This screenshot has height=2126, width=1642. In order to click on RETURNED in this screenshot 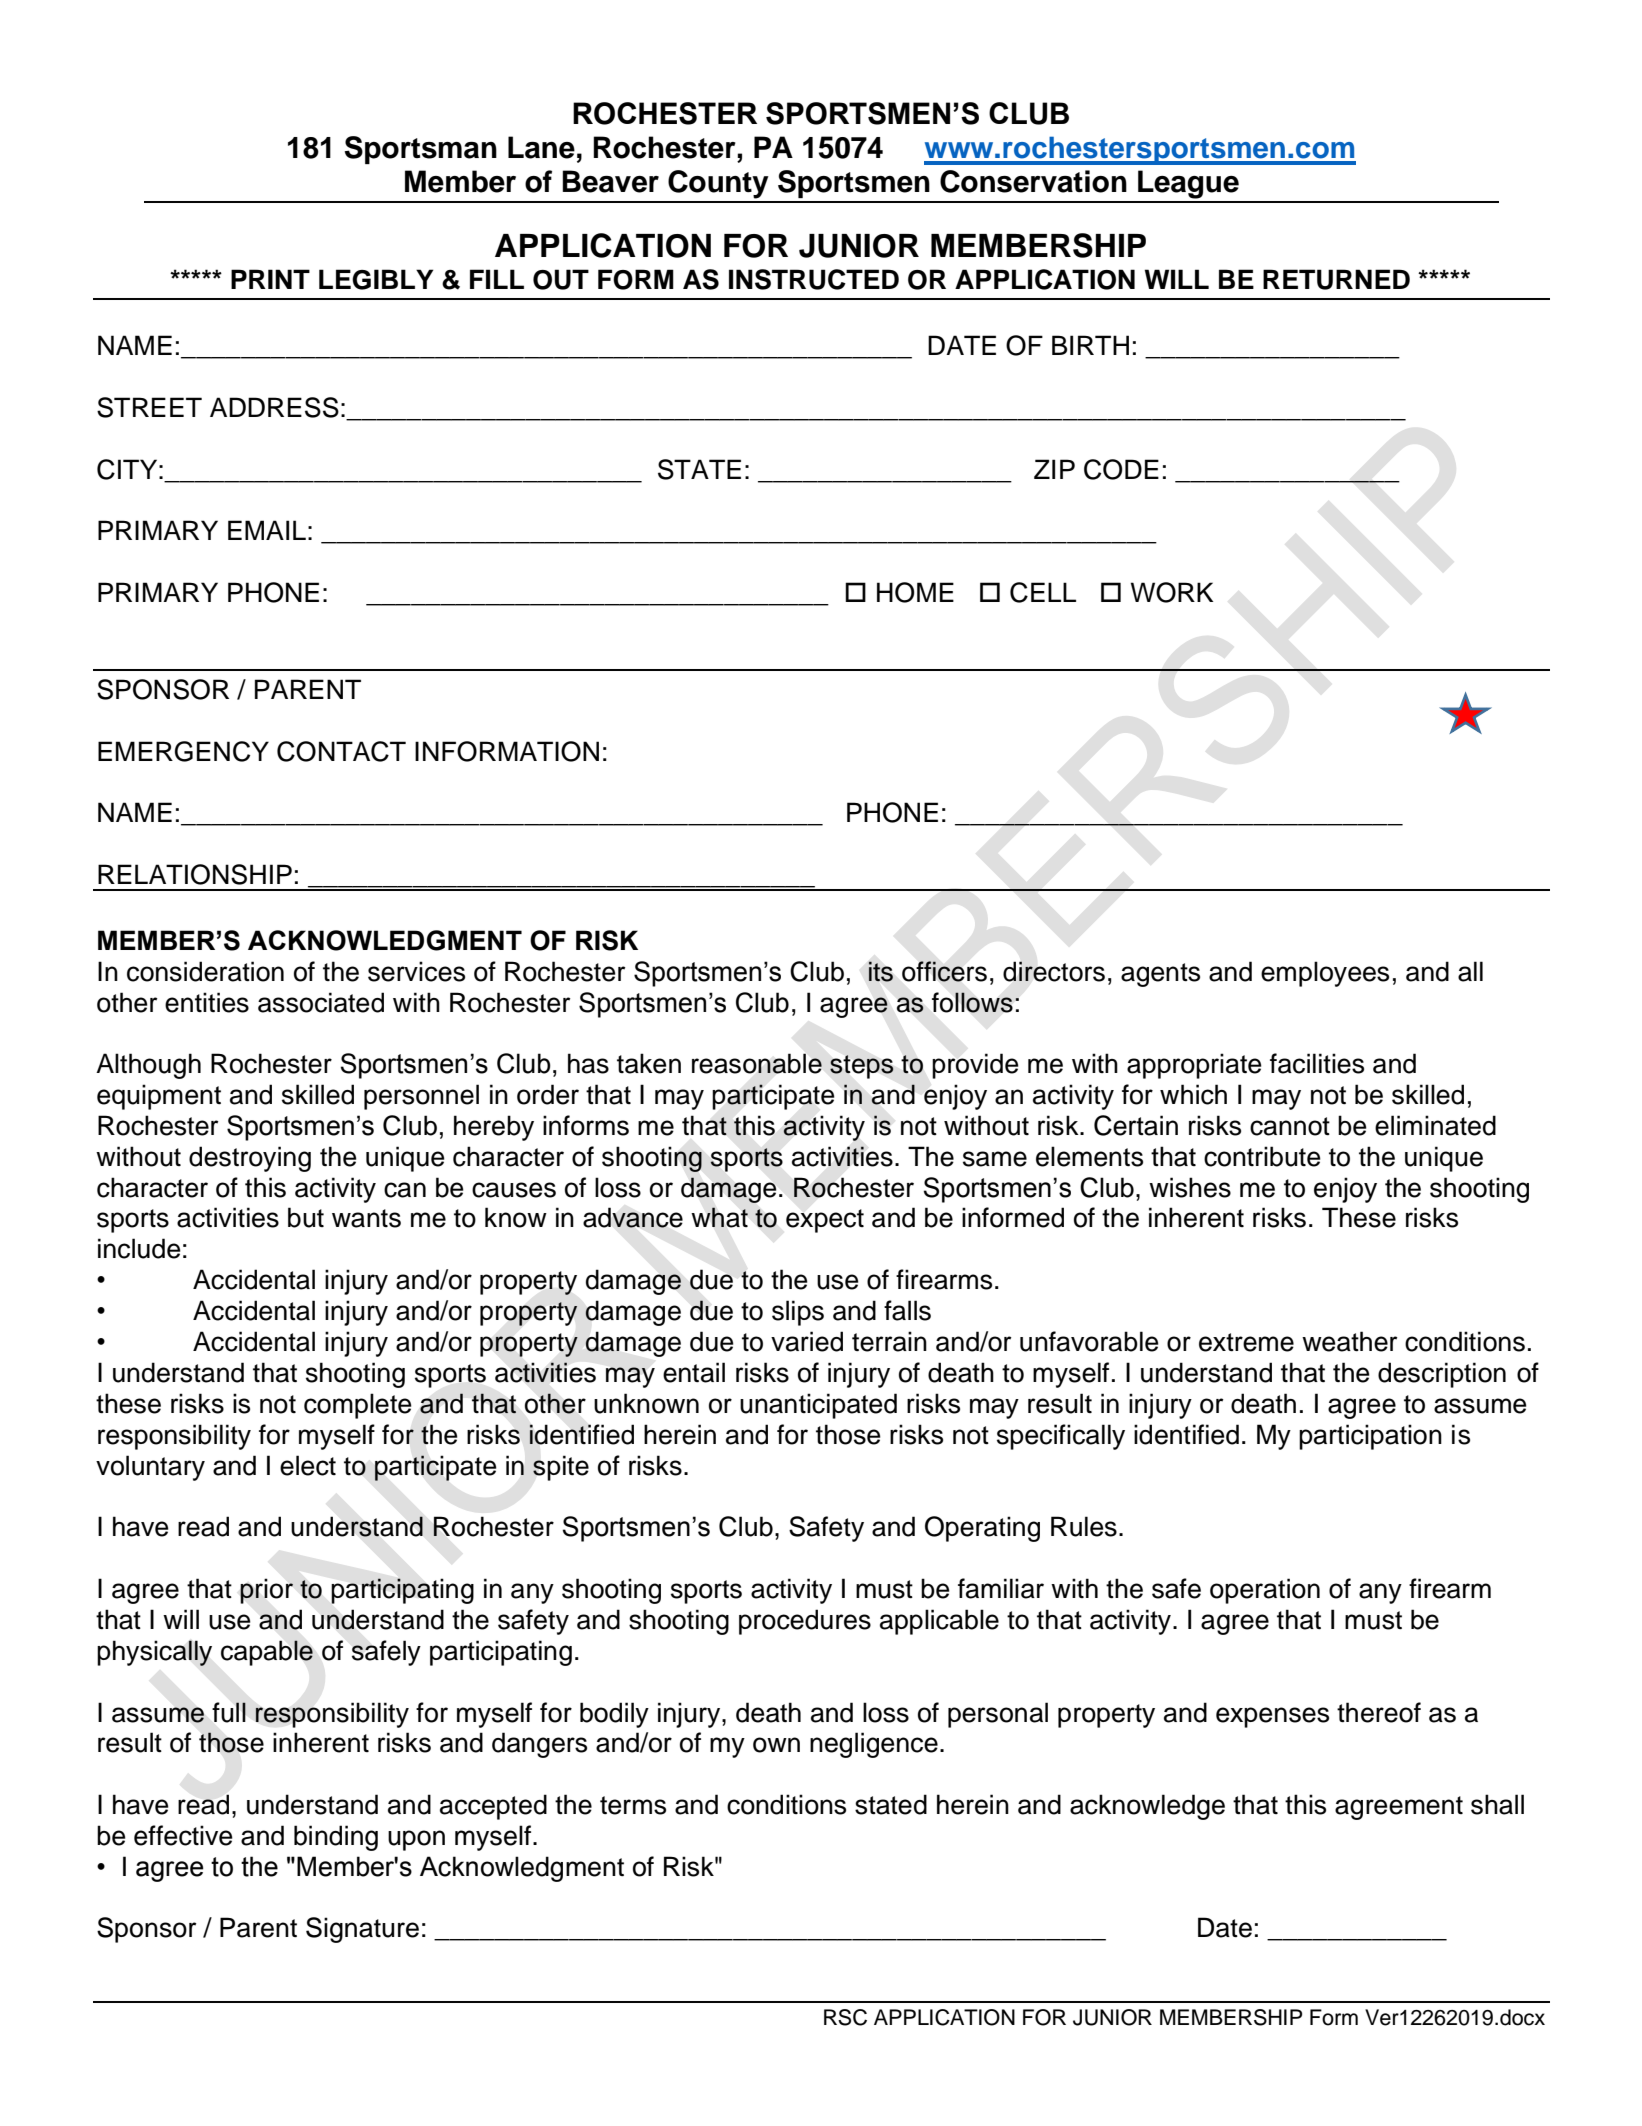, I will do `click(1336, 279)`.
